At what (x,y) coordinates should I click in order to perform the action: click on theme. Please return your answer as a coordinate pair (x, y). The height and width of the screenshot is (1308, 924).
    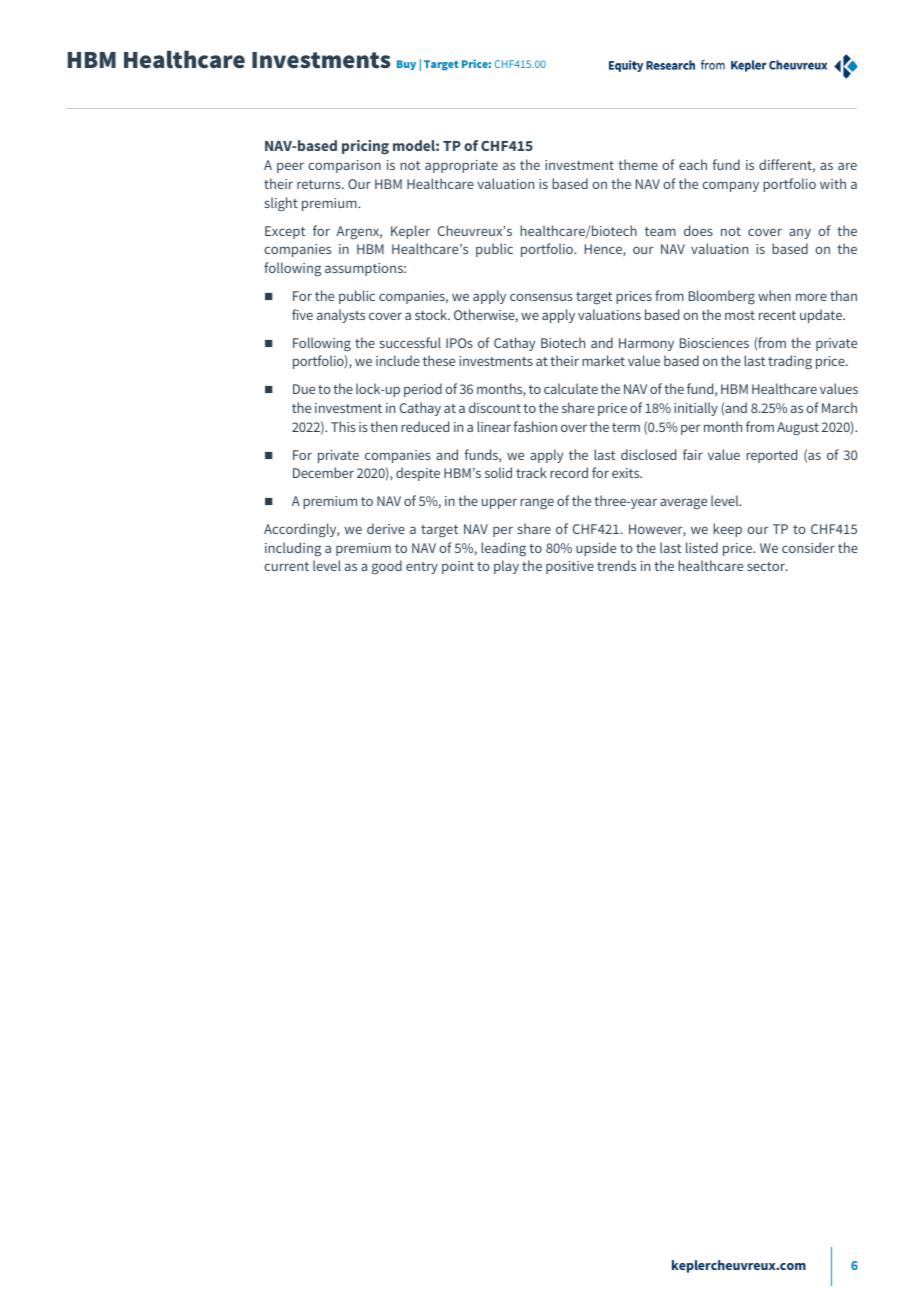
    Looking at the image, I should click on (638, 164).
